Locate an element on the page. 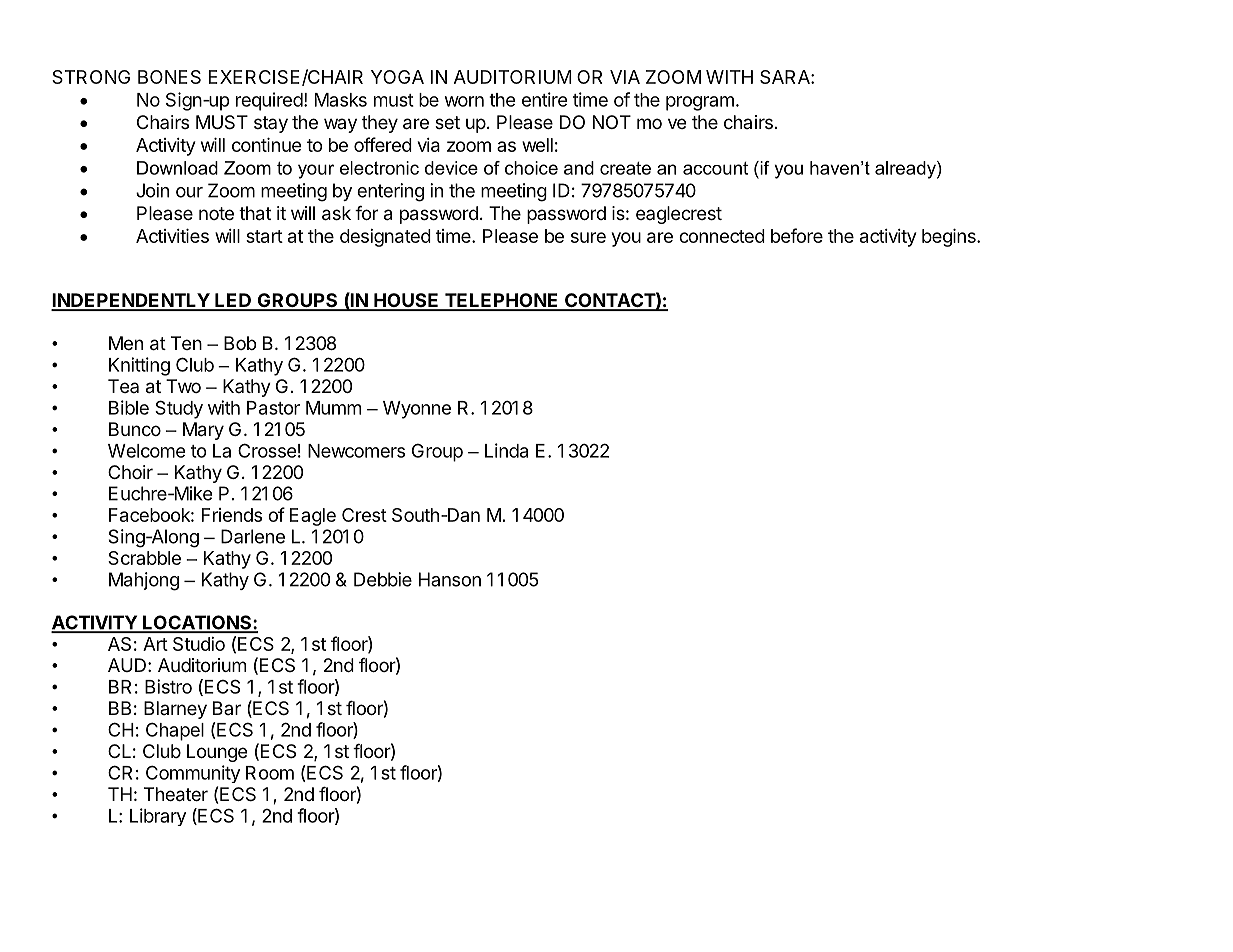  BONES is located at coordinates (169, 77).
